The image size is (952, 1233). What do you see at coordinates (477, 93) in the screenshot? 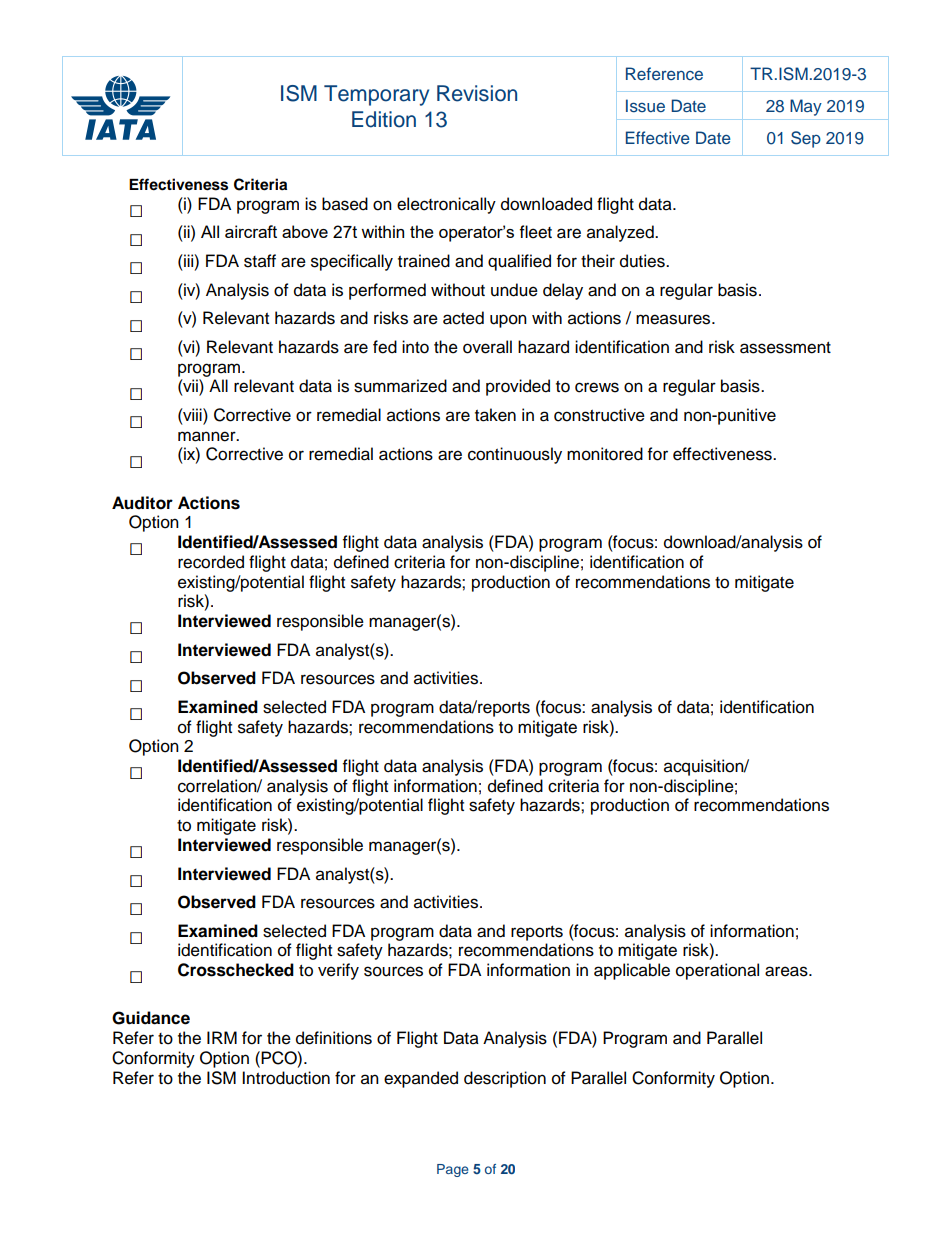
I see `Revision` at bounding box center [477, 93].
